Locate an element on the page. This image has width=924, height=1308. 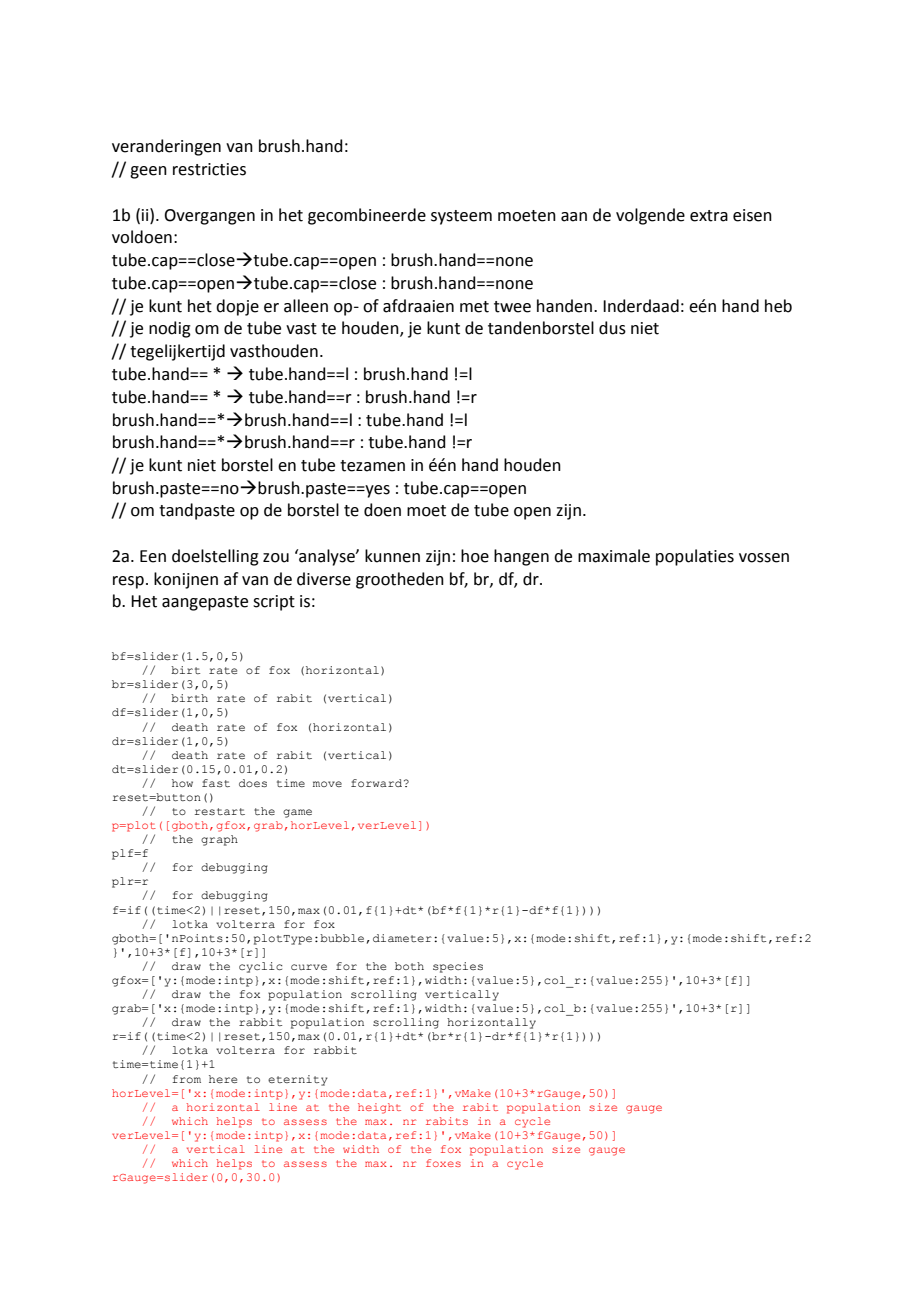
height is located at coordinates (379, 1108).
